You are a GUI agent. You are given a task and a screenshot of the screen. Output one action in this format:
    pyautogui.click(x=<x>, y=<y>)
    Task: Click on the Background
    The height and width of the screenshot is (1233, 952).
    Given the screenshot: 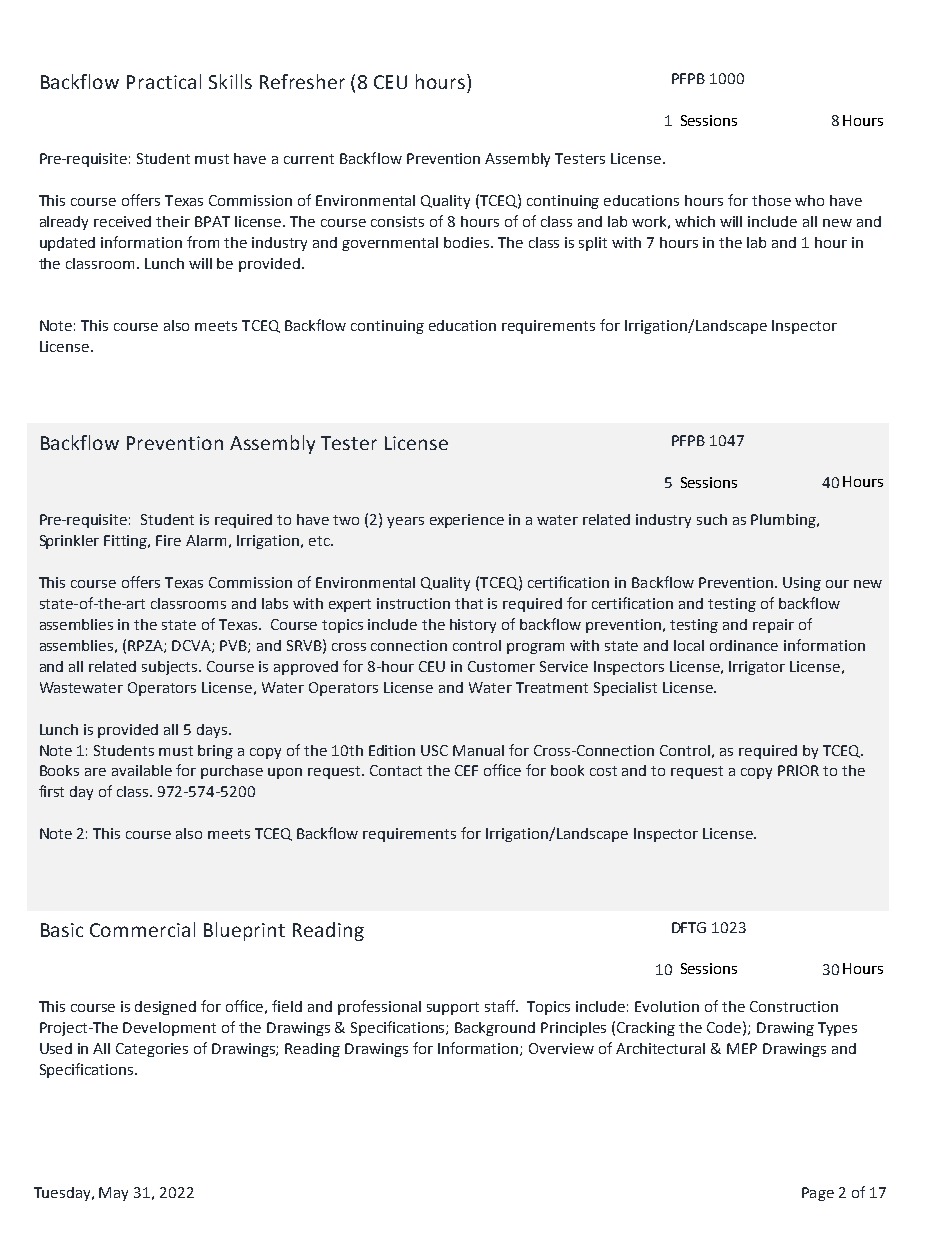 What is the action you would take?
    pyautogui.click(x=495, y=1029)
